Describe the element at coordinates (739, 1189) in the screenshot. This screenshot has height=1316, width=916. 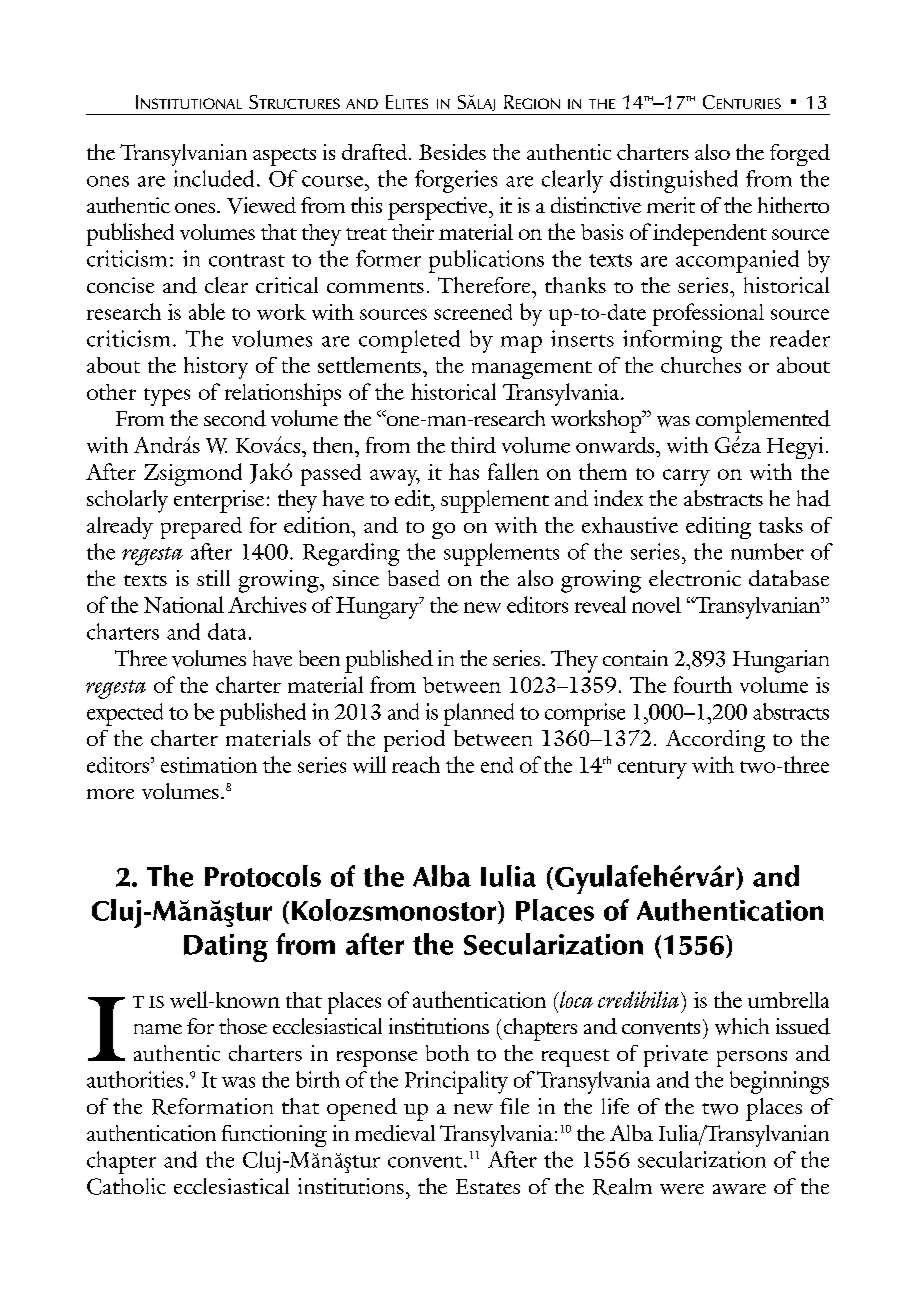
I see `aware` at that location.
